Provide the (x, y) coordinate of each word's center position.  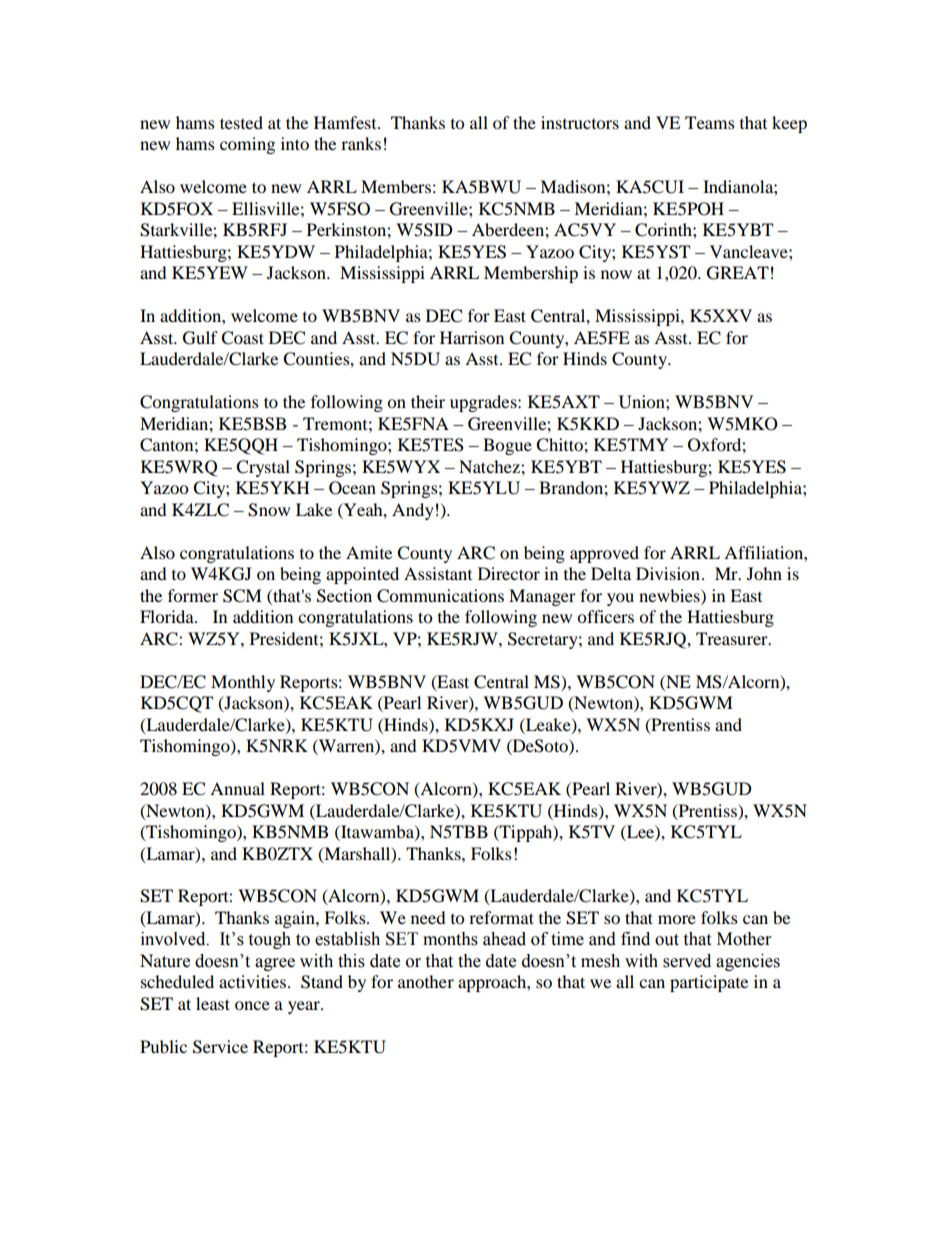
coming (247, 145)
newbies (670, 595)
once (252, 1005)
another (426, 981)
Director (509, 573)
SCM (242, 596)
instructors (580, 122)
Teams (710, 122)
